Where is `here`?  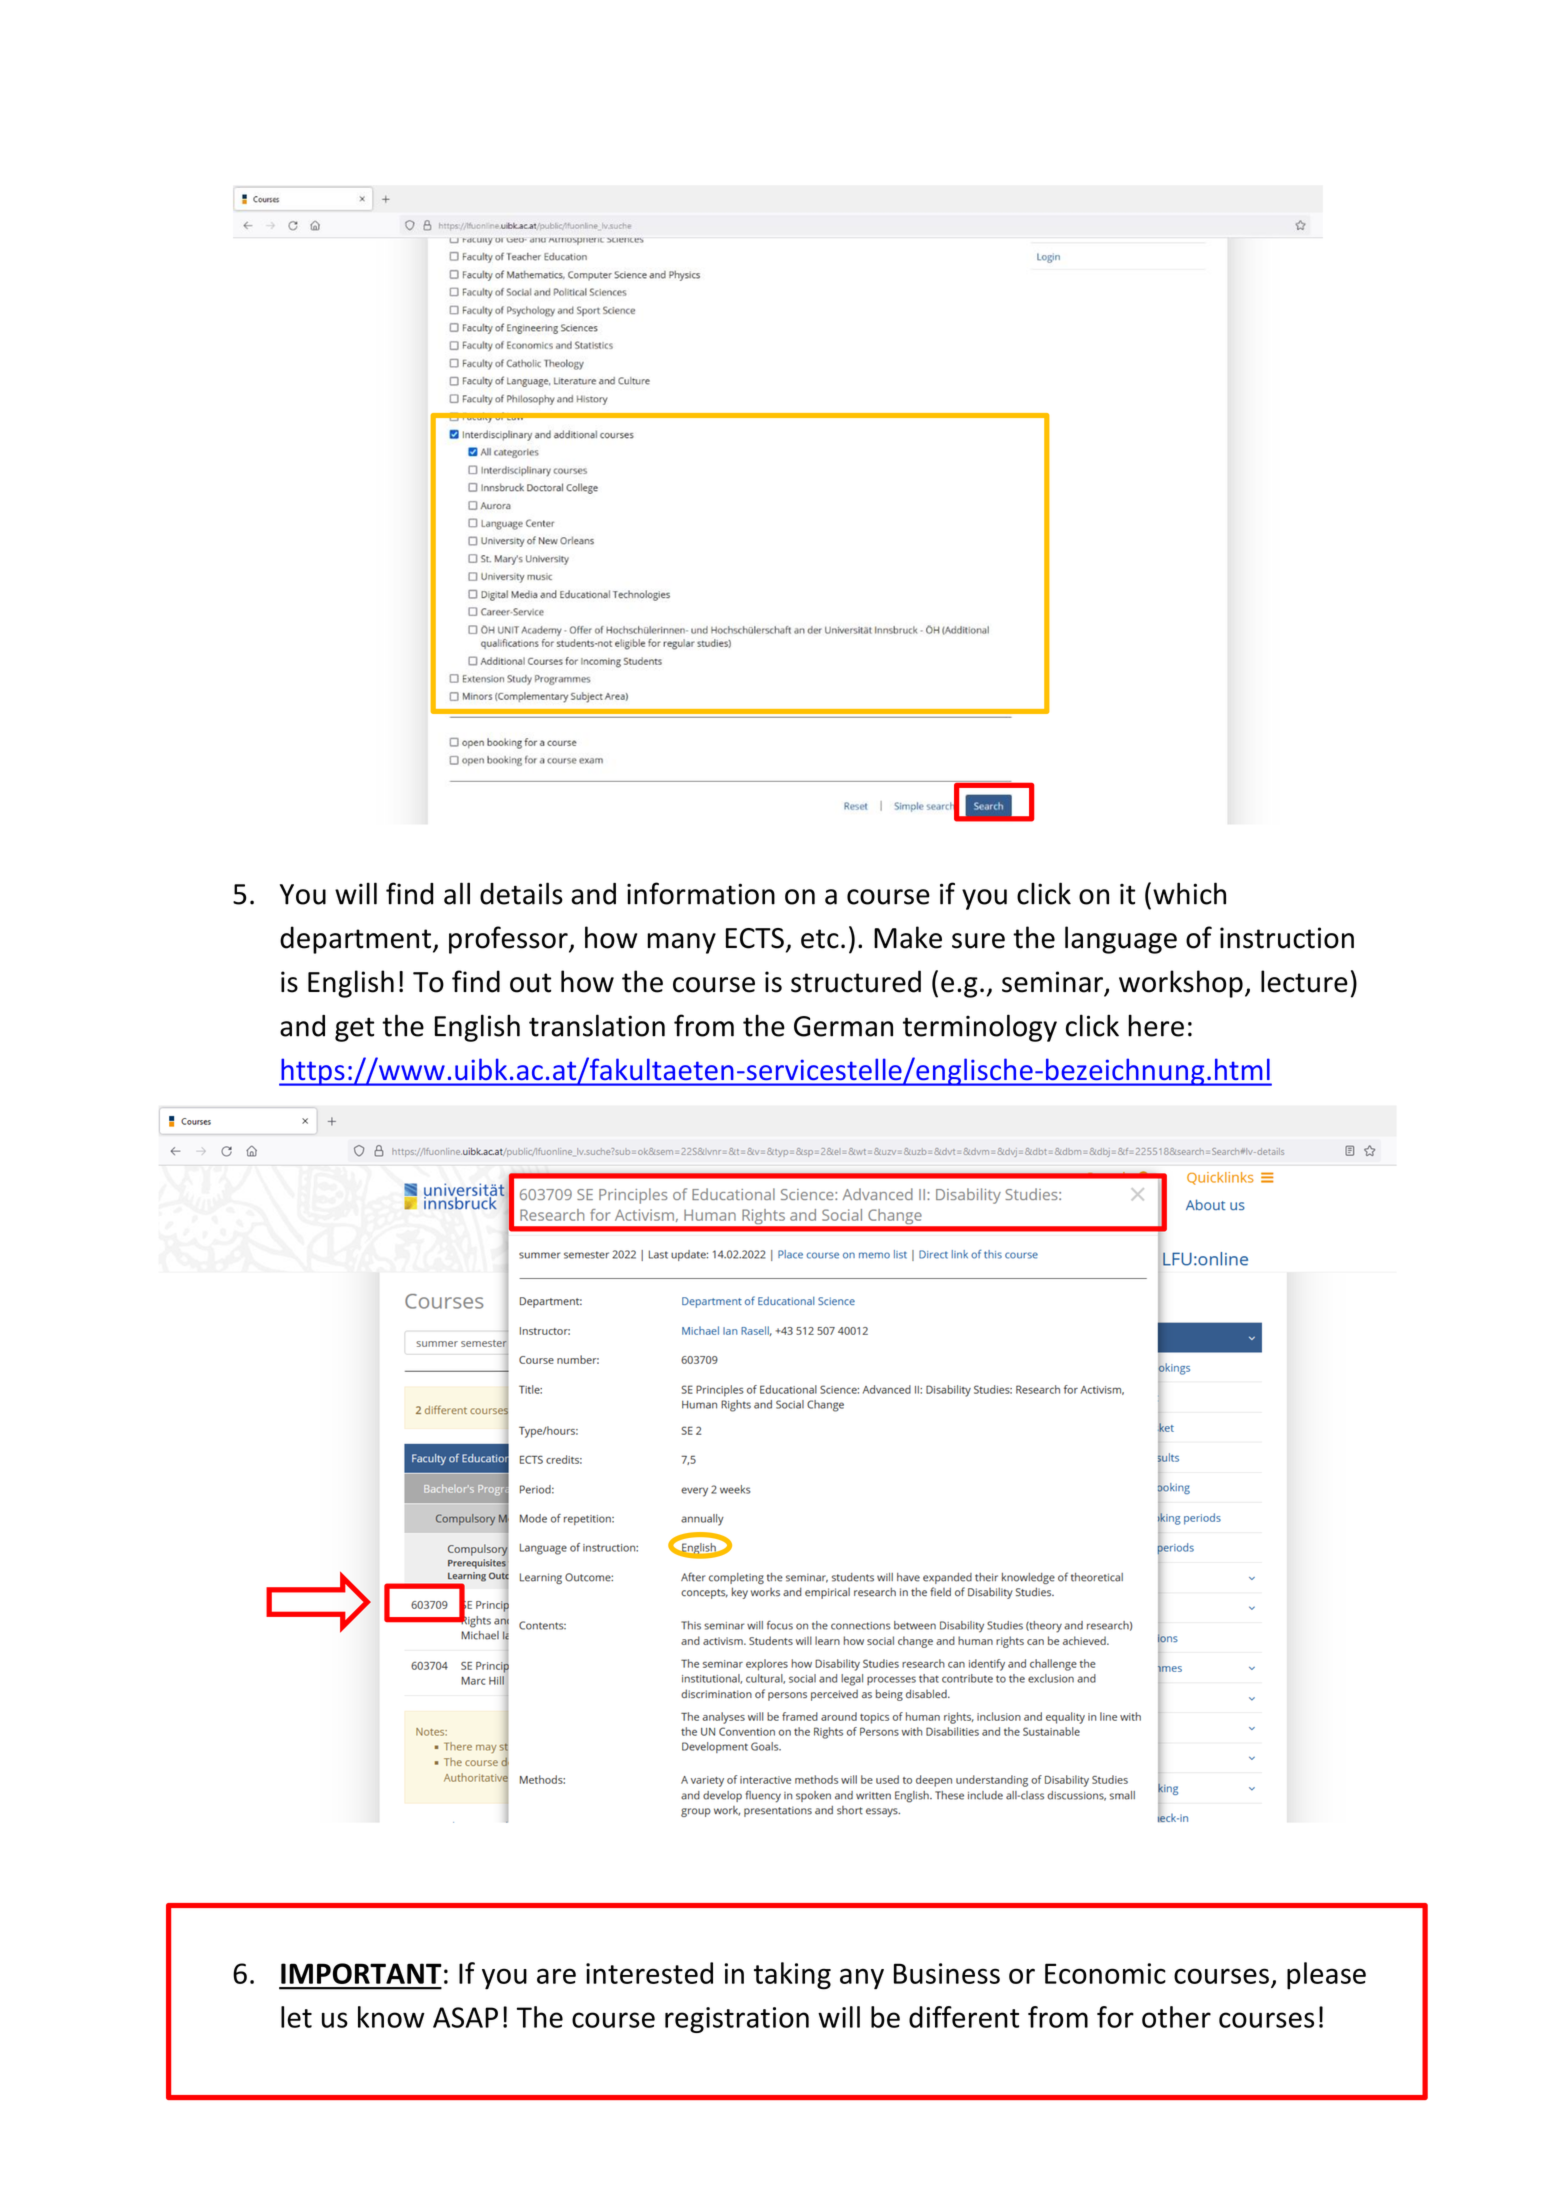 here is located at coordinates (1156, 1025).
